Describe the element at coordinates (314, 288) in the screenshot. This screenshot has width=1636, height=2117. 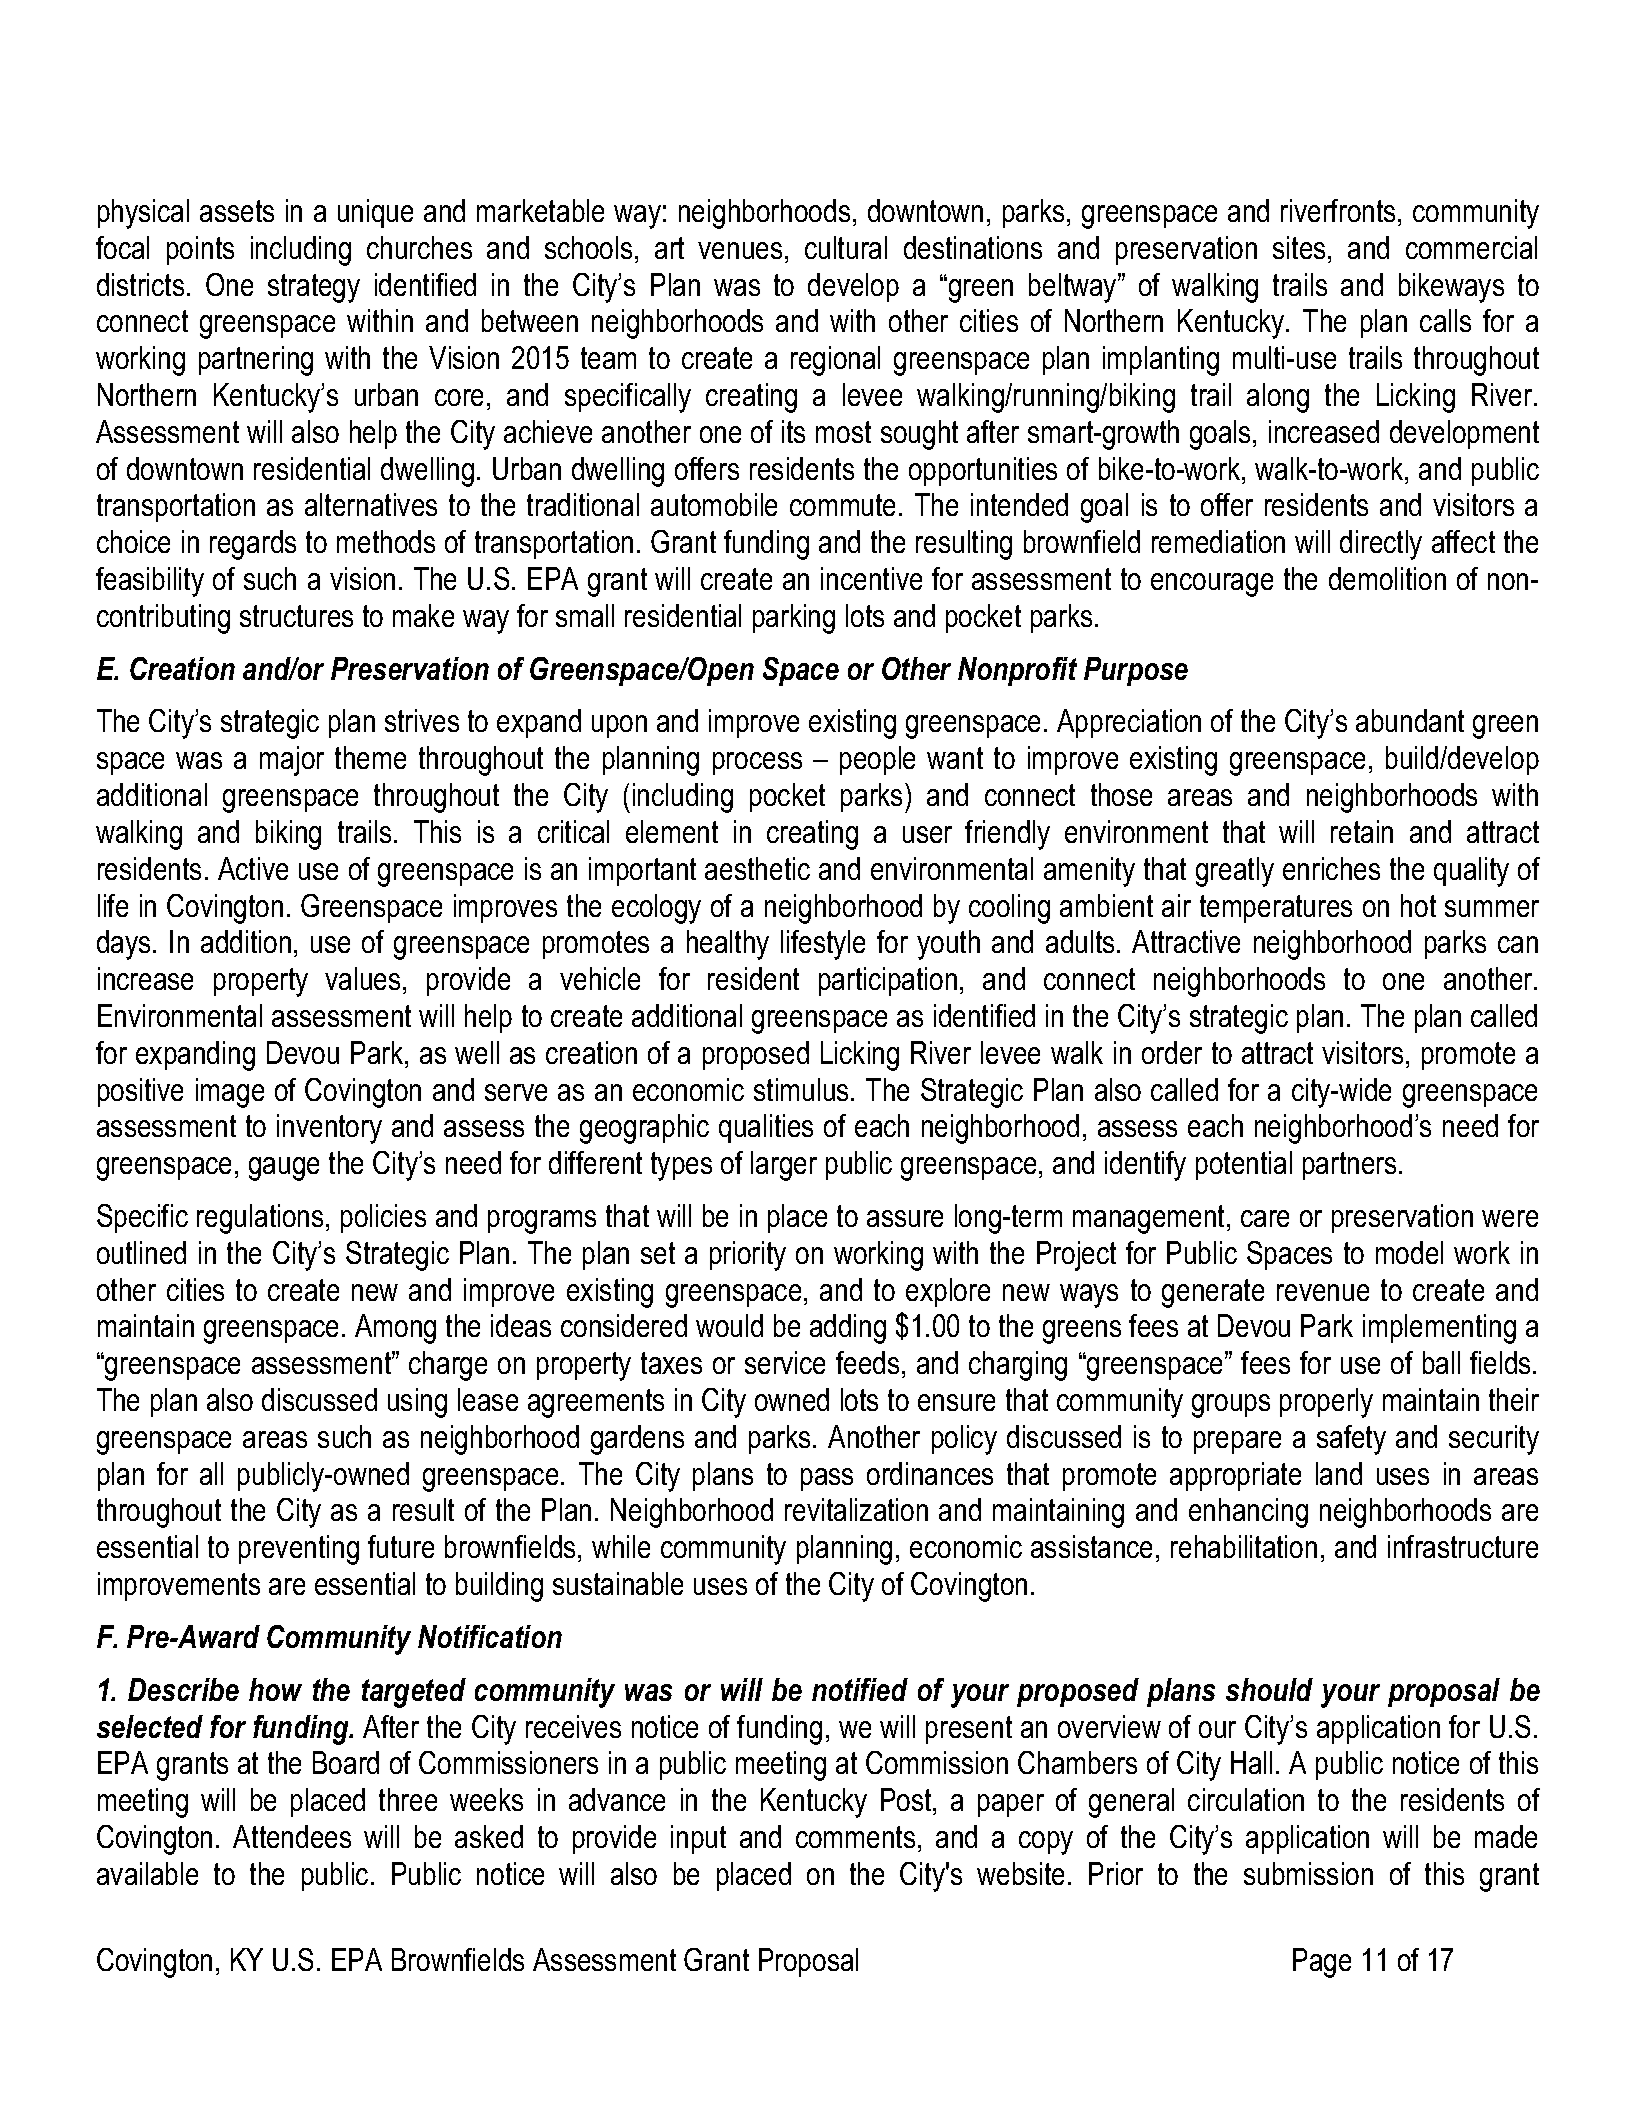
I see `strategy` at that location.
